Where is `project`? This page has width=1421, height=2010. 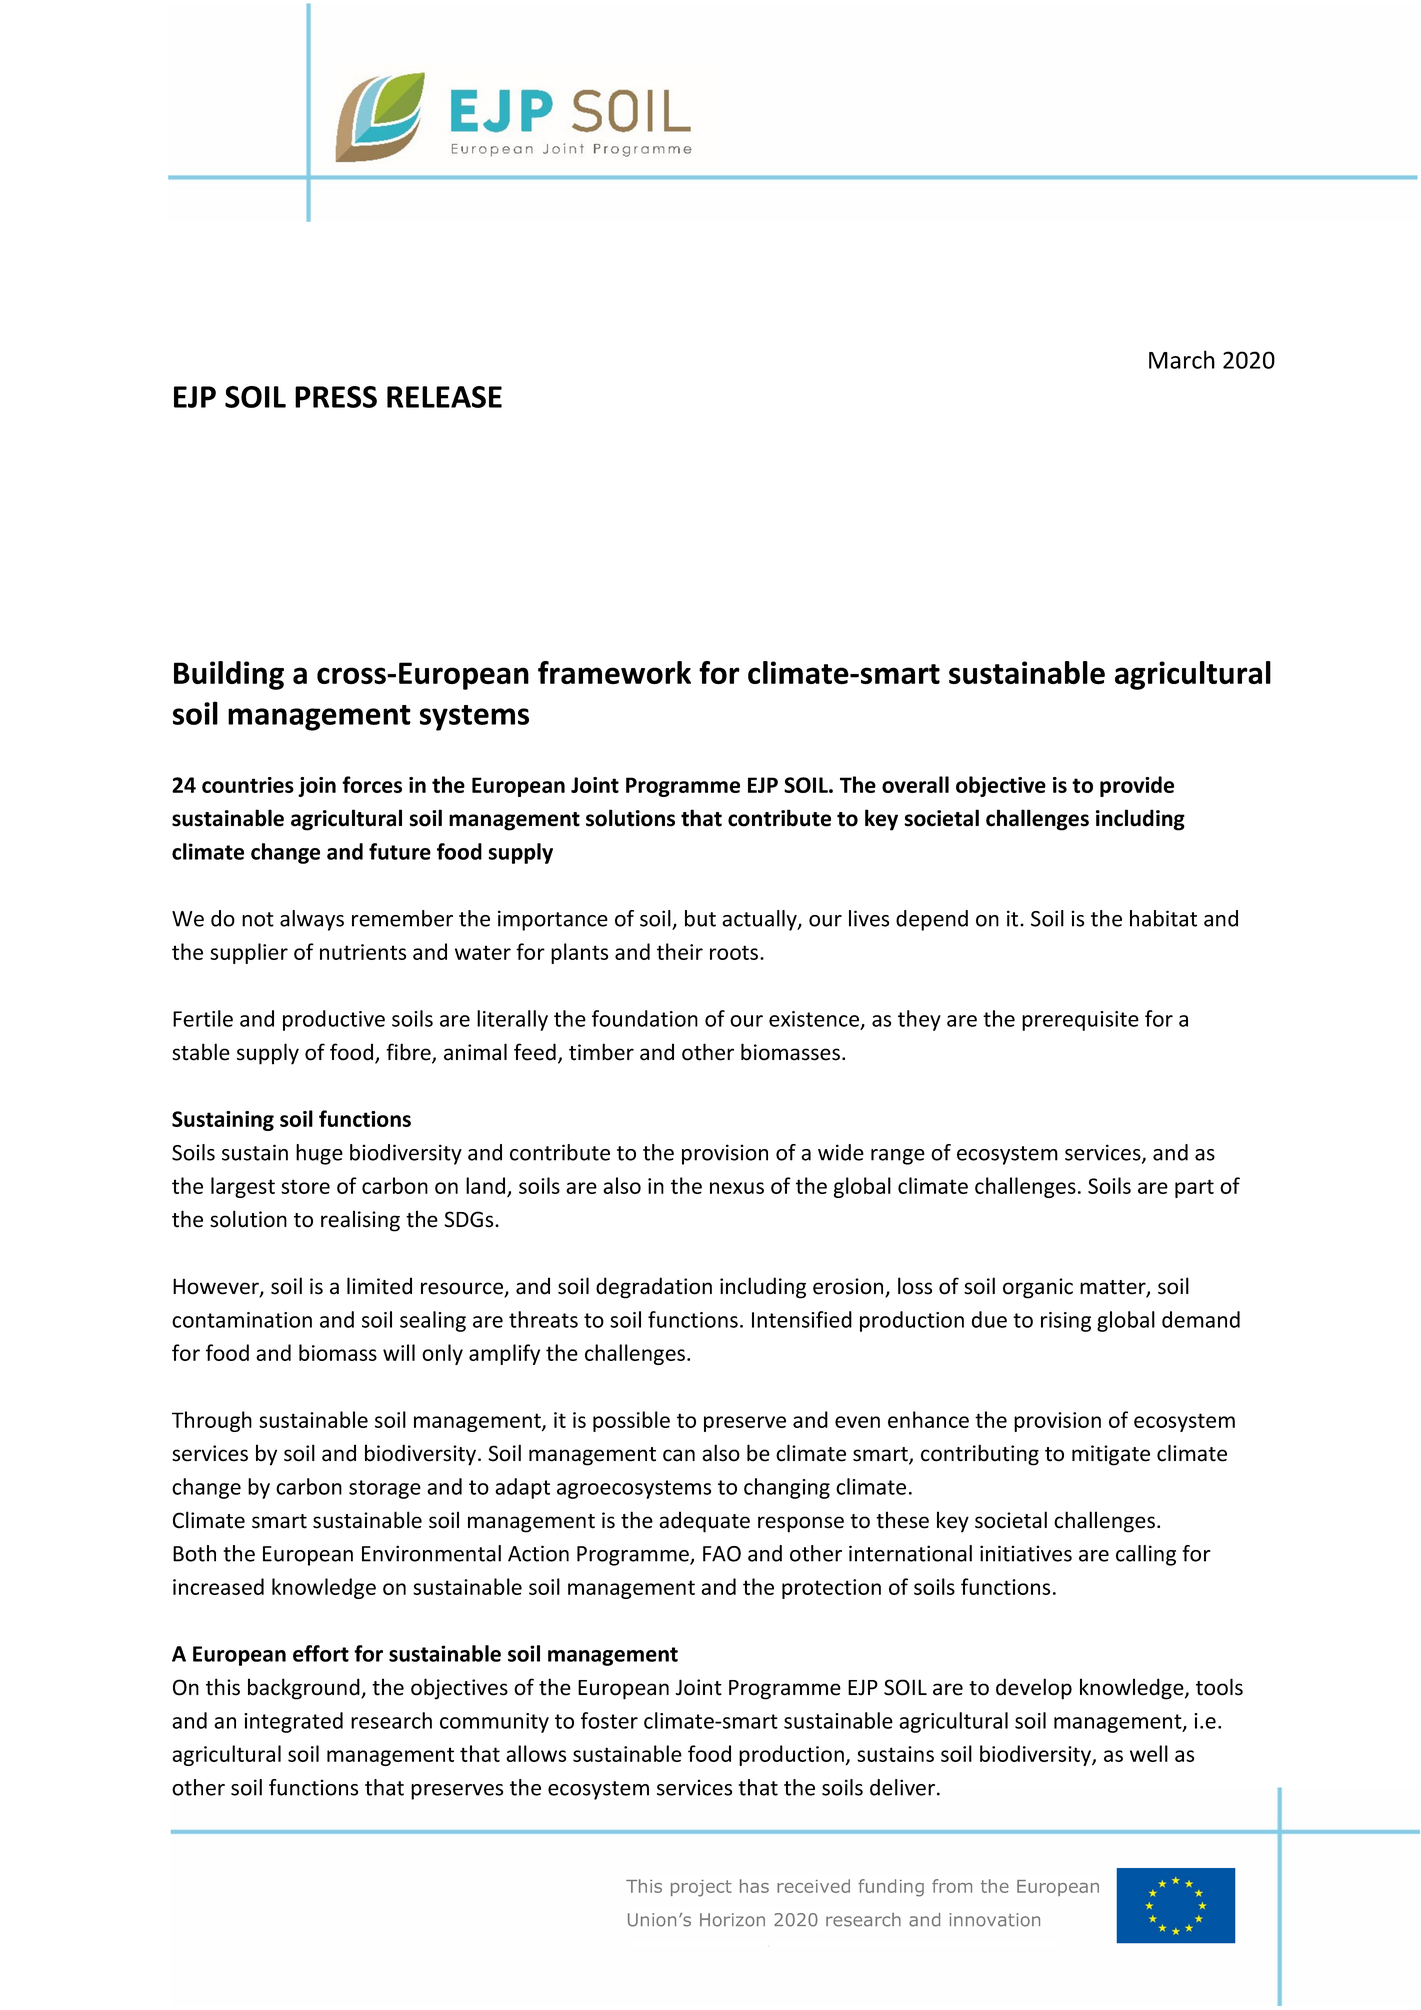 project is located at coordinates (701, 1888).
